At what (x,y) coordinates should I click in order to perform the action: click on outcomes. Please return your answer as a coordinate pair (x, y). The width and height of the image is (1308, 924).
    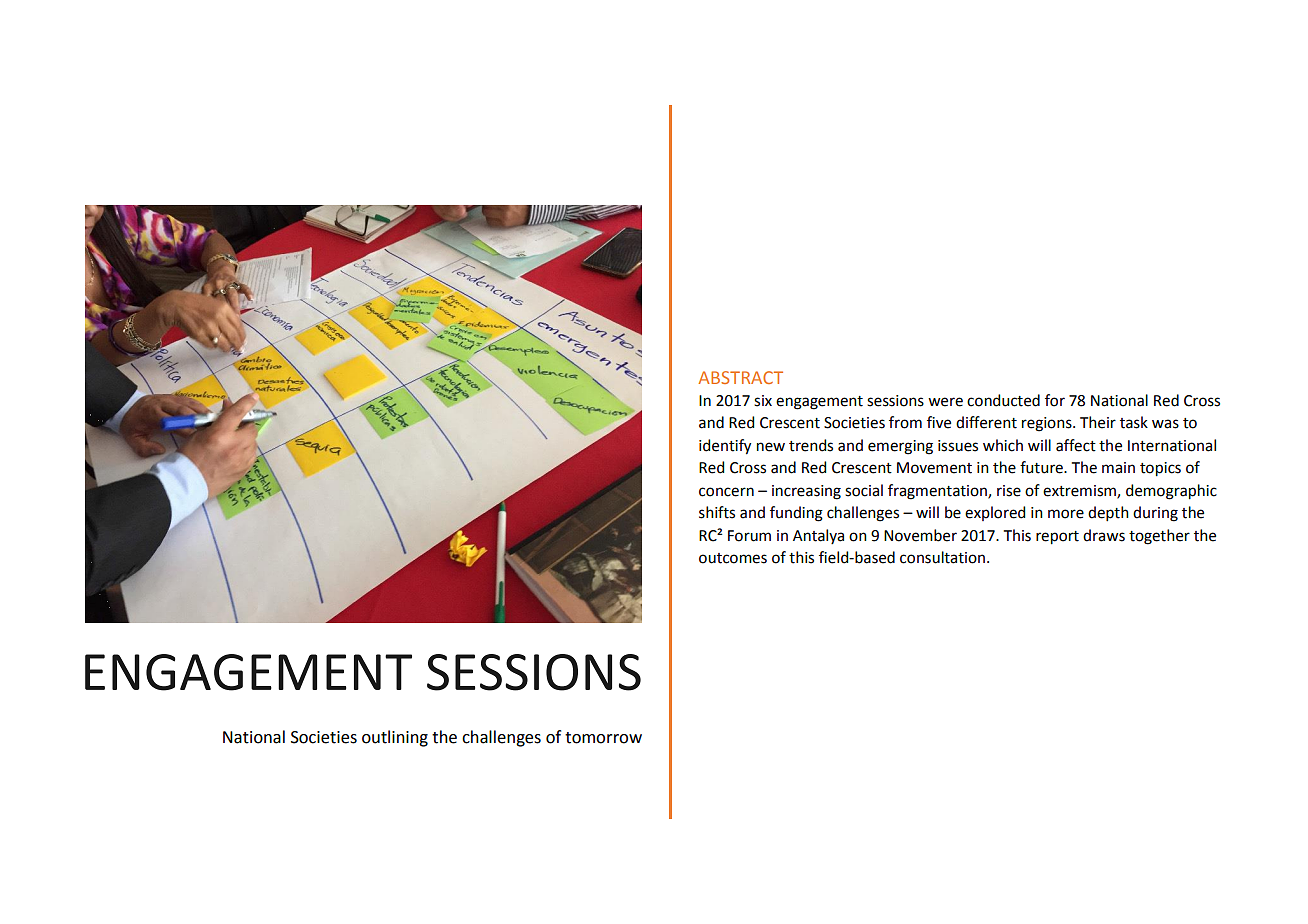
    Looking at the image, I should click on (733, 558).
